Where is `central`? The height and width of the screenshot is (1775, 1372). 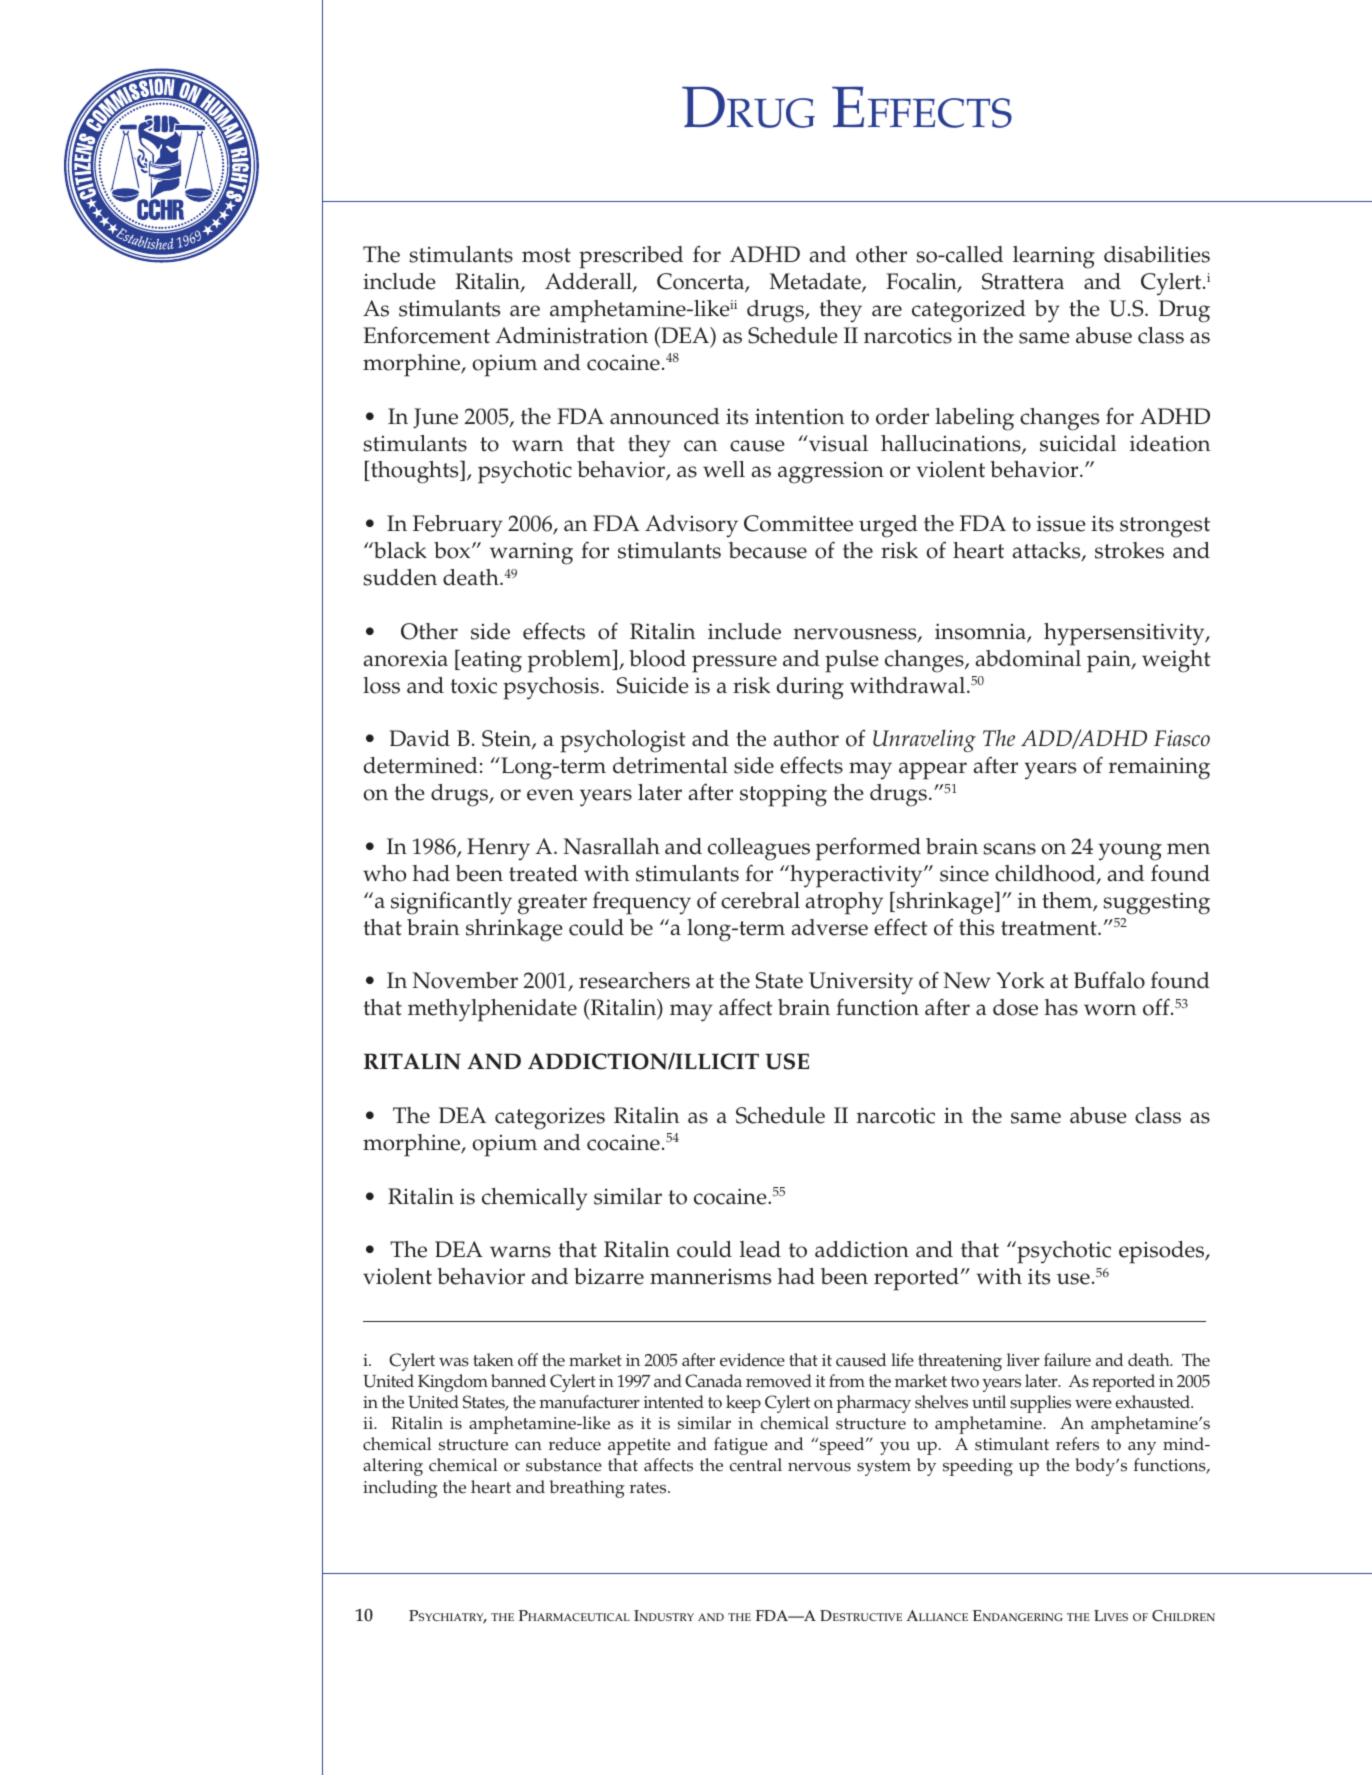 central is located at coordinates (755, 1465).
